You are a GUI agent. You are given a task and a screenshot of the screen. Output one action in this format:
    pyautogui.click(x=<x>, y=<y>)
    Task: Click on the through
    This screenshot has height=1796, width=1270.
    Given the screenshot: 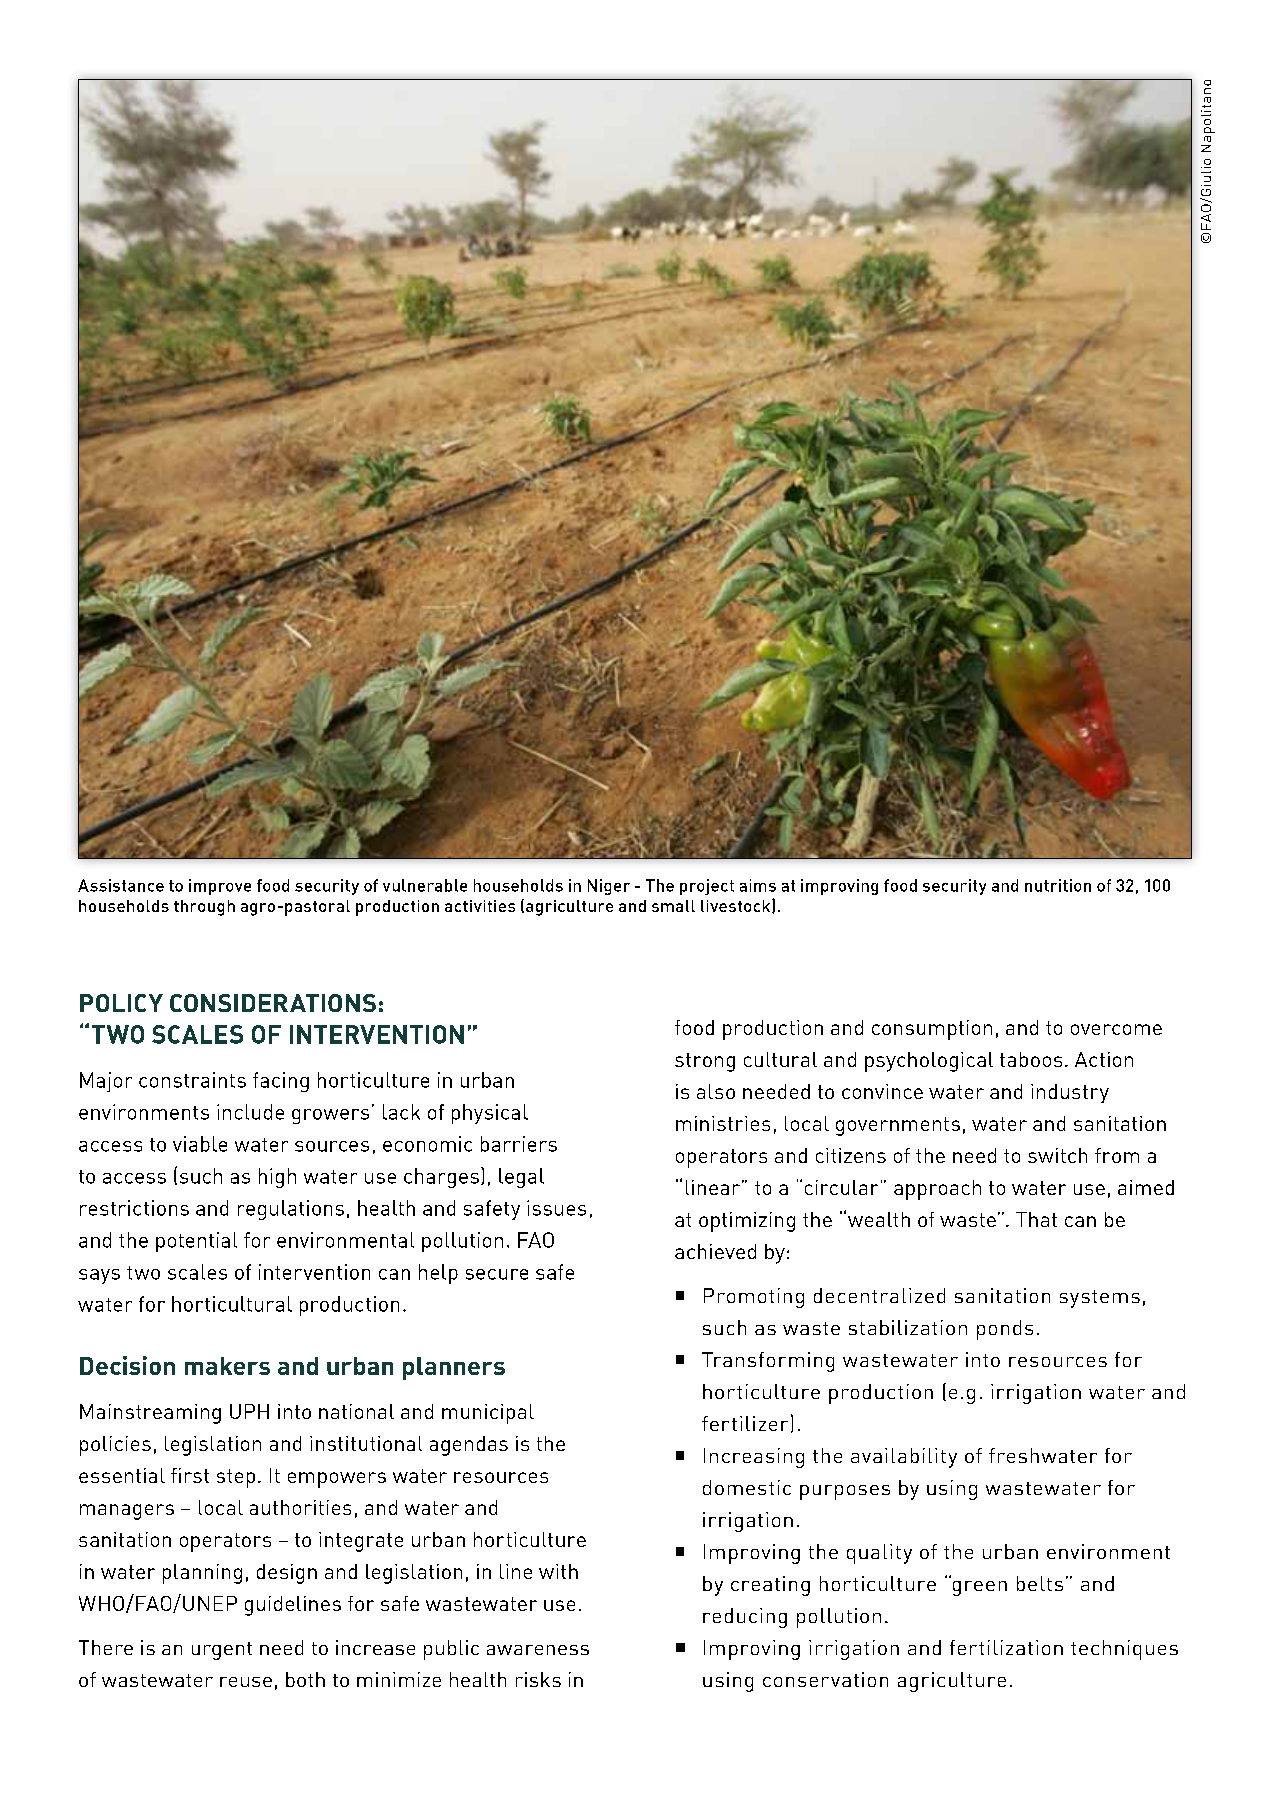 What is the action you would take?
    pyautogui.click(x=204, y=908)
